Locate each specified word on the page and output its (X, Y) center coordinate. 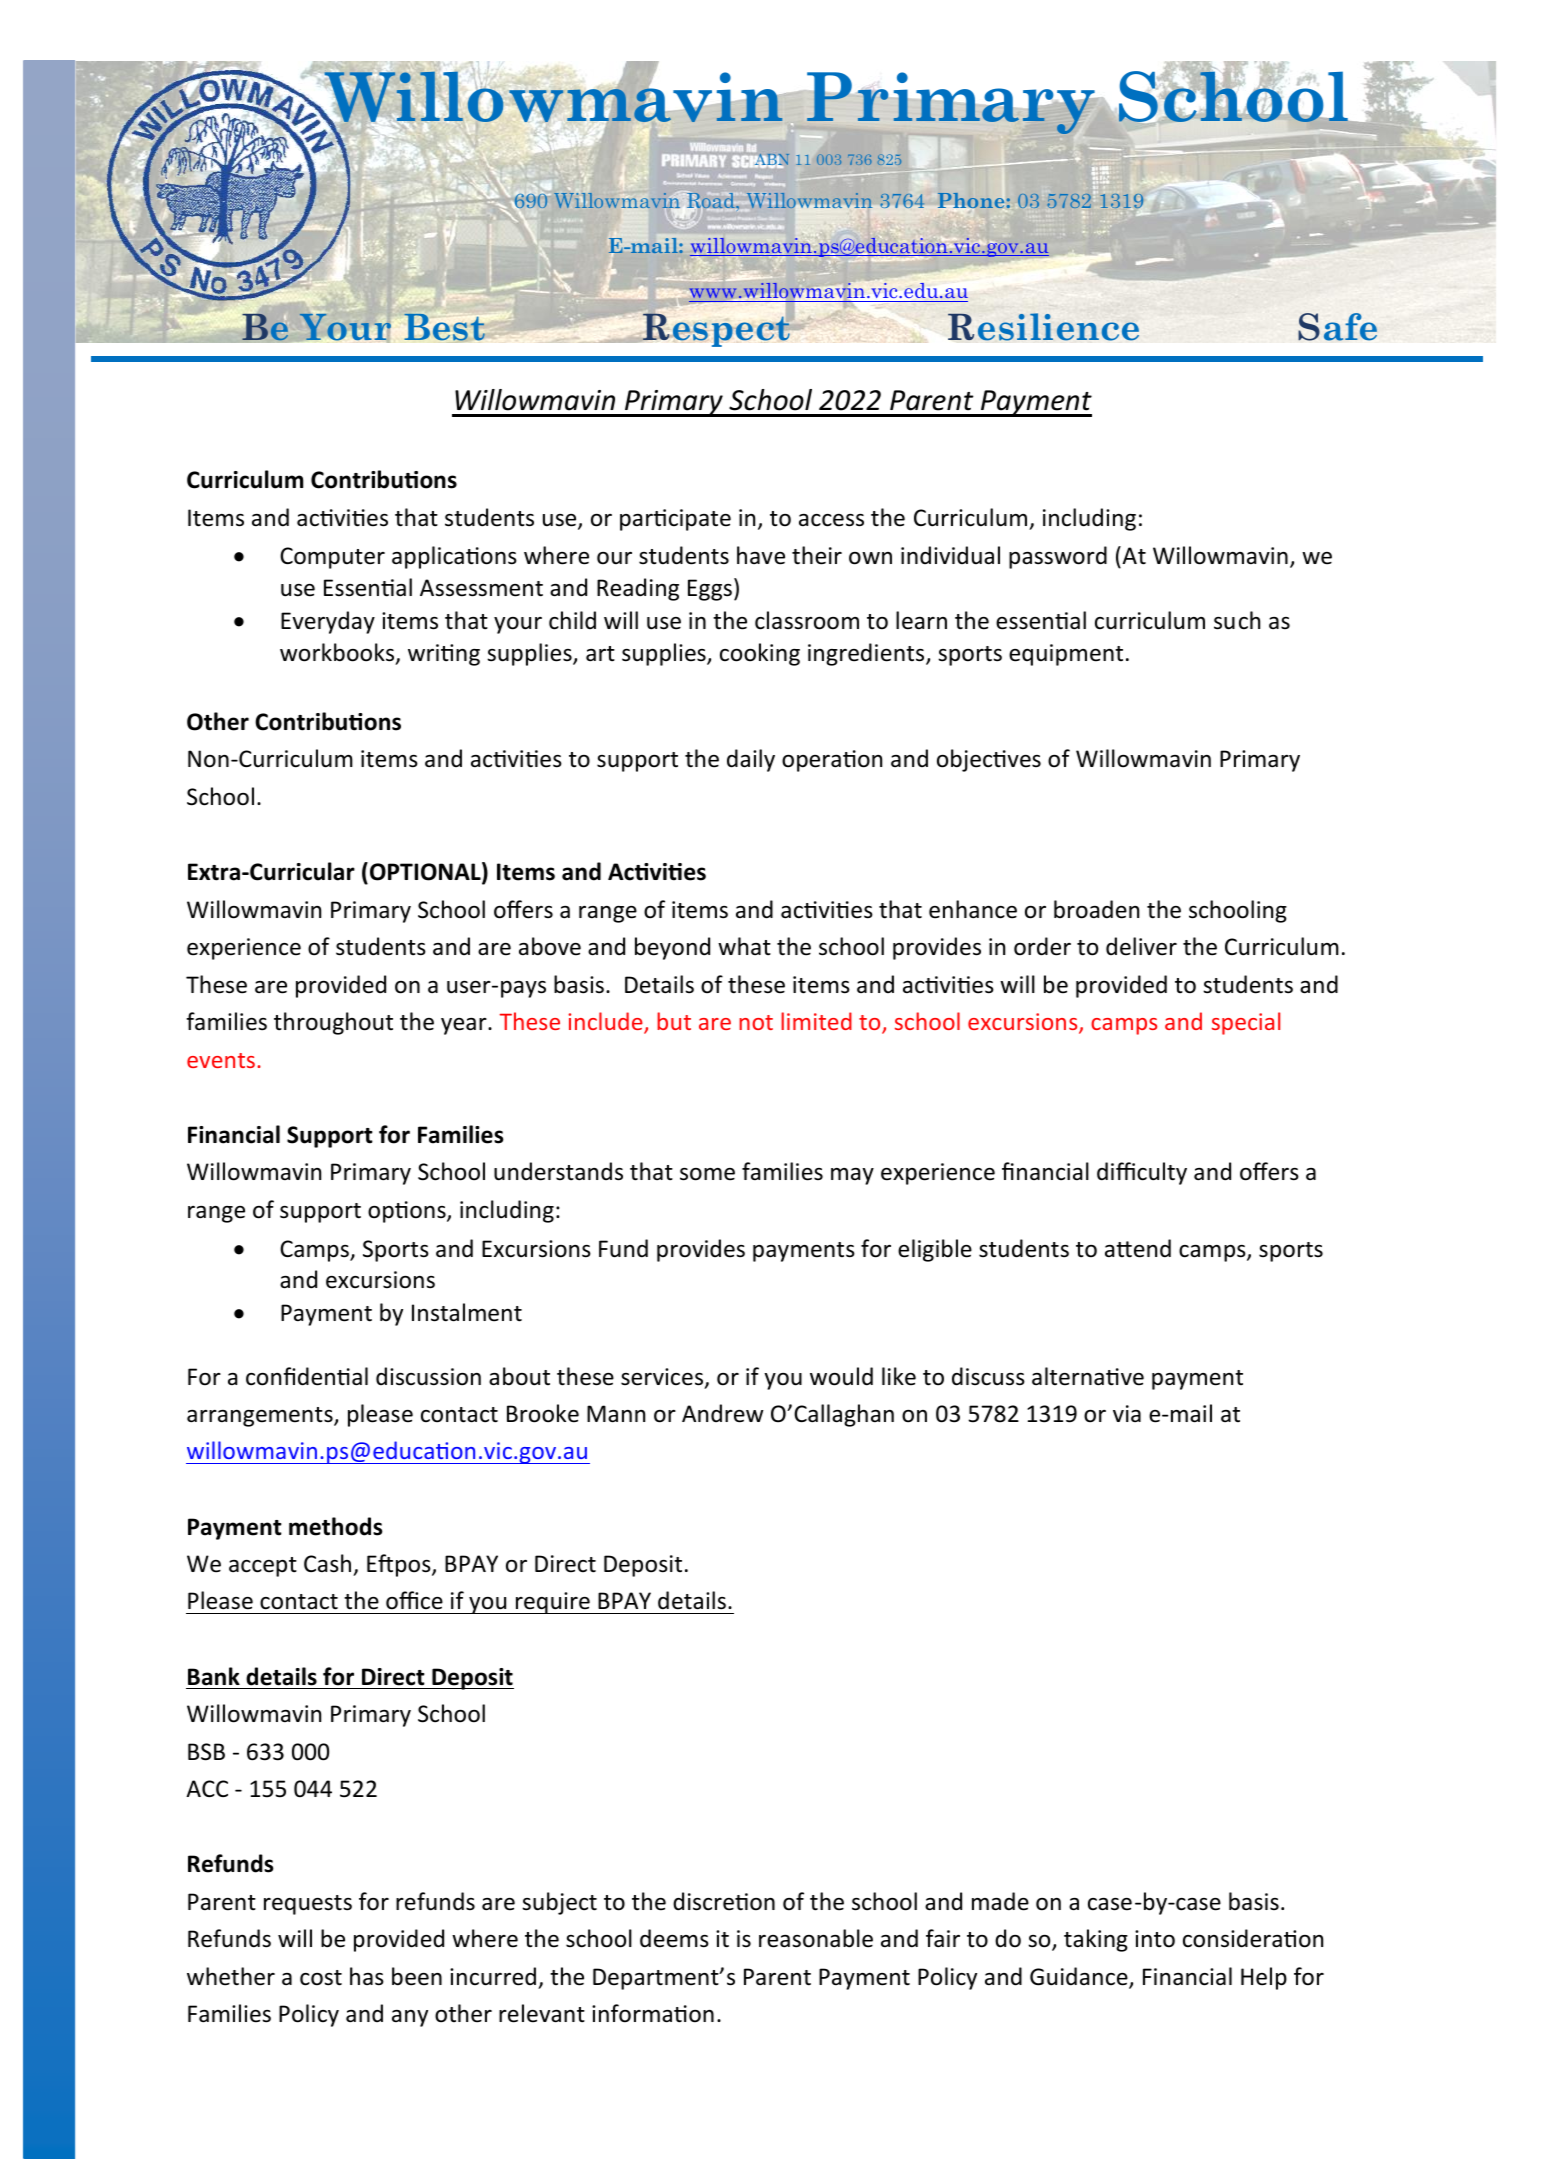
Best (445, 327)
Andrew (723, 1413)
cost (321, 1978)
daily (751, 760)
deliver (1141, 946)
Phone (971, 200)
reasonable (816, 1938)
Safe (1337, 327)
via (1127, 1413)
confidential (307, 1376)
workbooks (338, 653)
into (1155, 1939)
